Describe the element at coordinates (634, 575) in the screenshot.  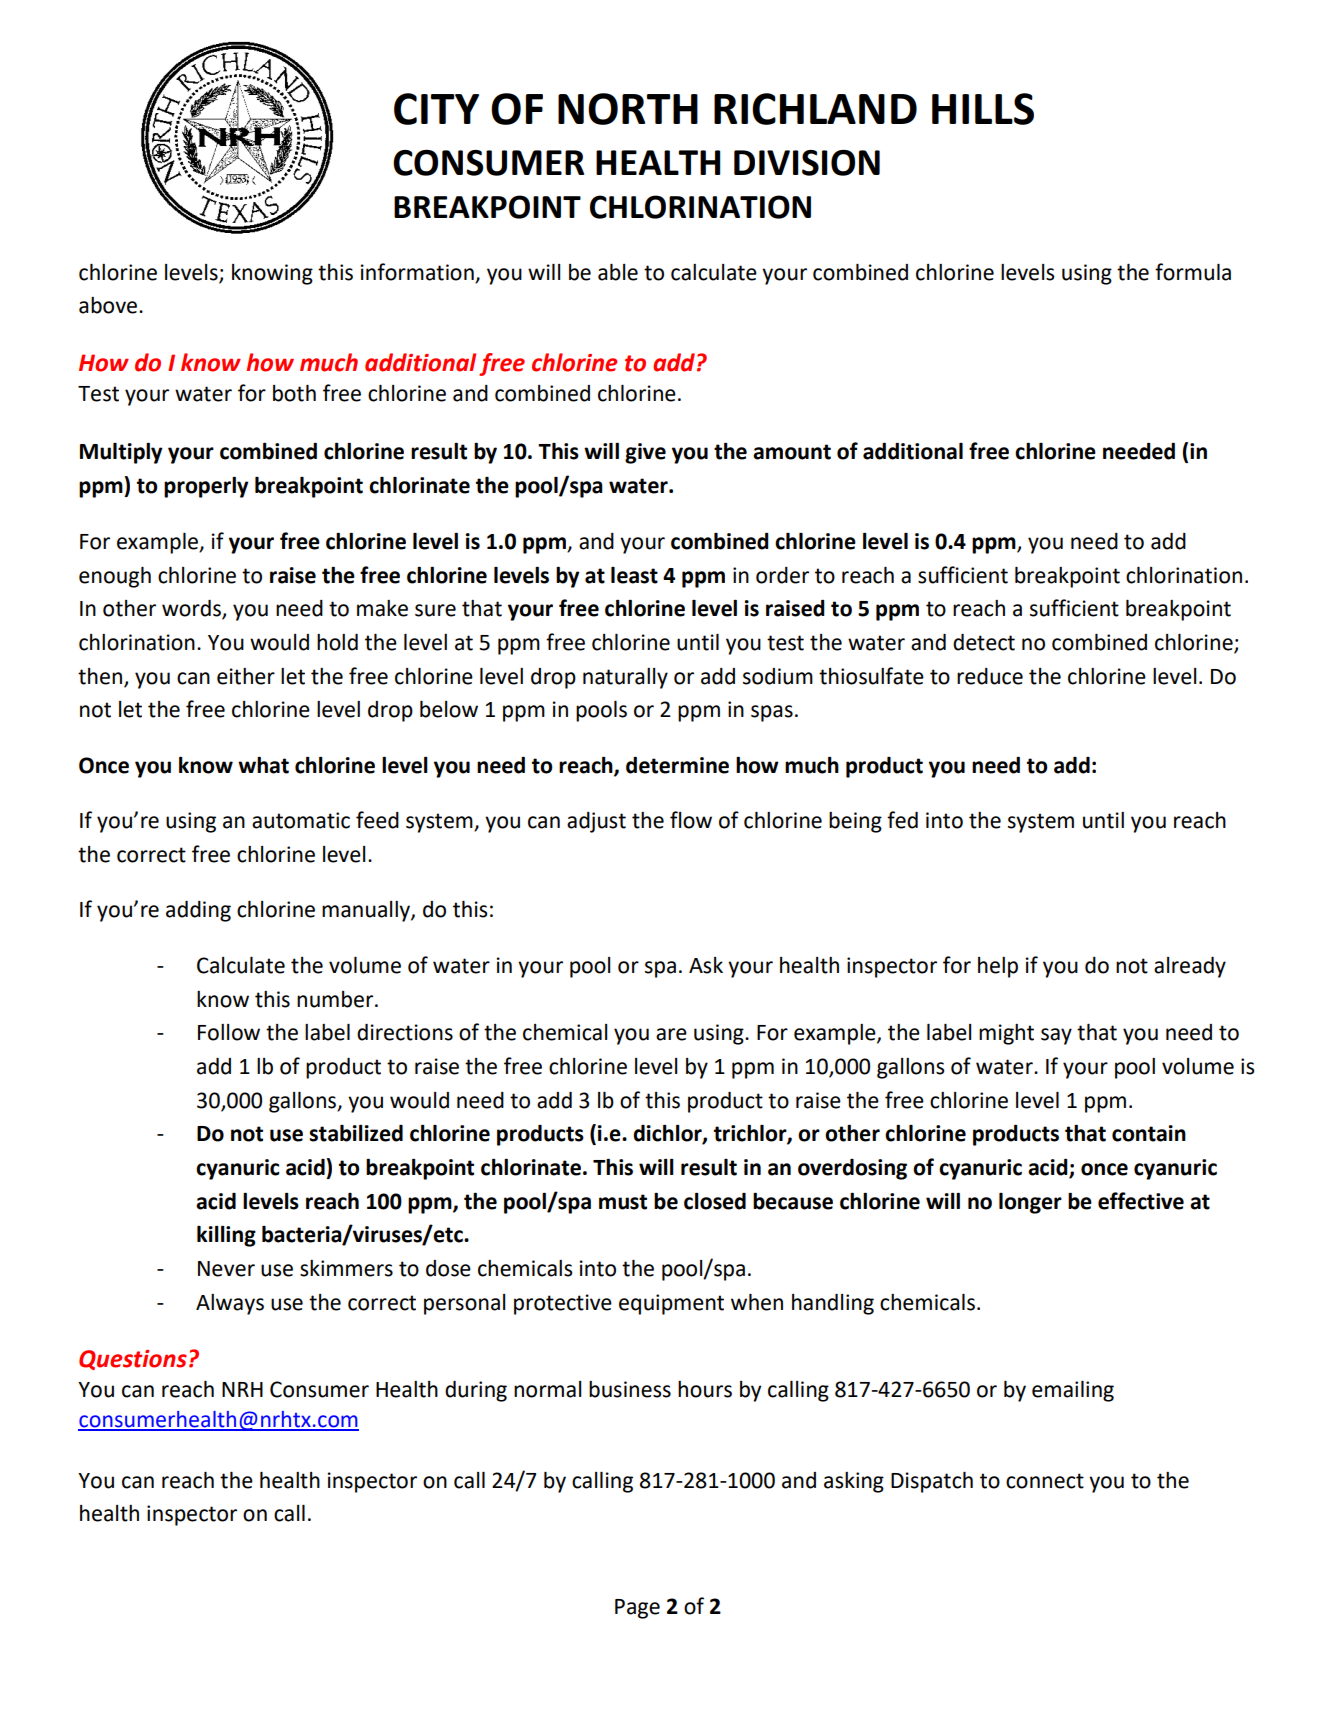
I see `least` at that location.
